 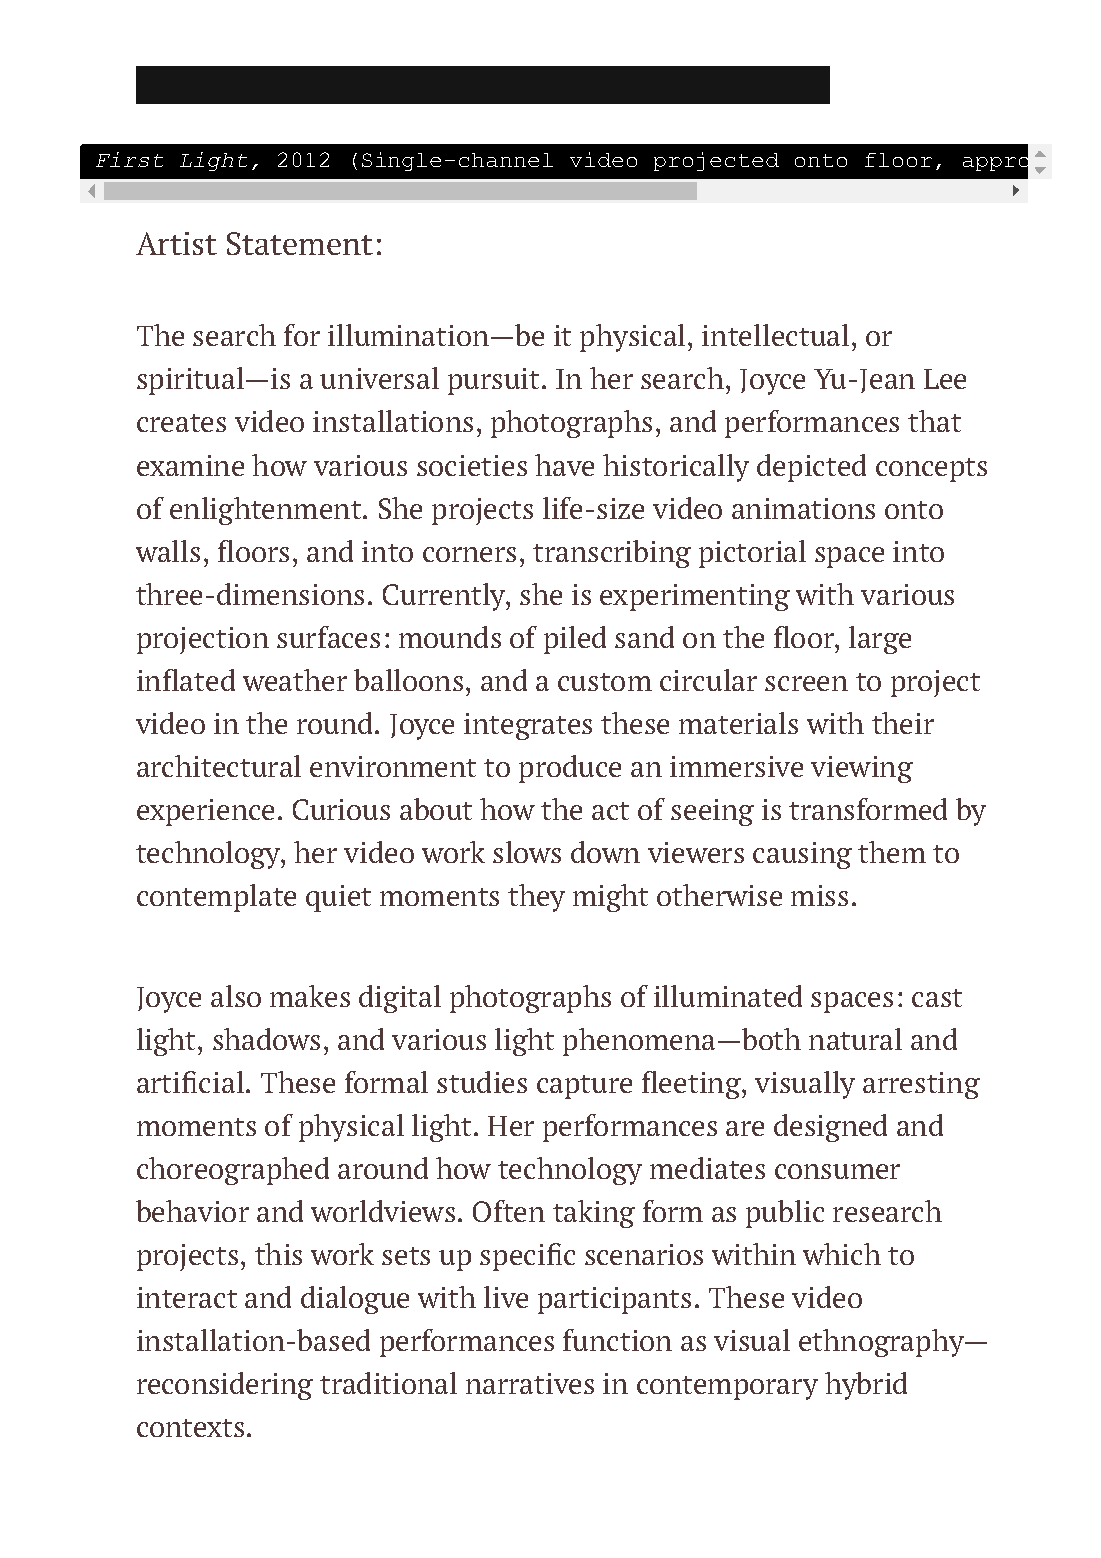 What do you see at coordinates (300, 243) in the screenshot?
I see `Statement` at bounding box center [300, 243].
